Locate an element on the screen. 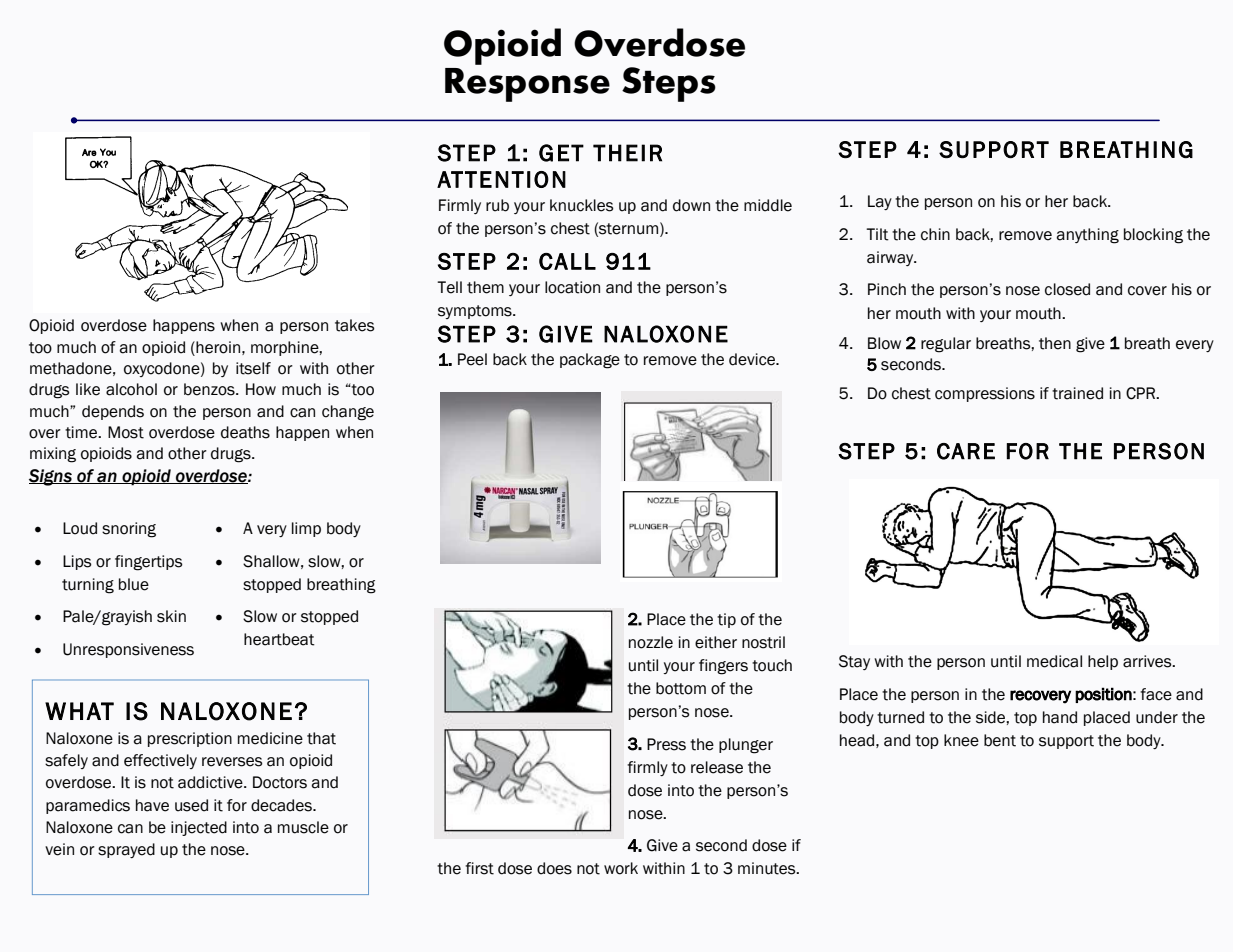  Signs is located at coordinates (51, 477).
